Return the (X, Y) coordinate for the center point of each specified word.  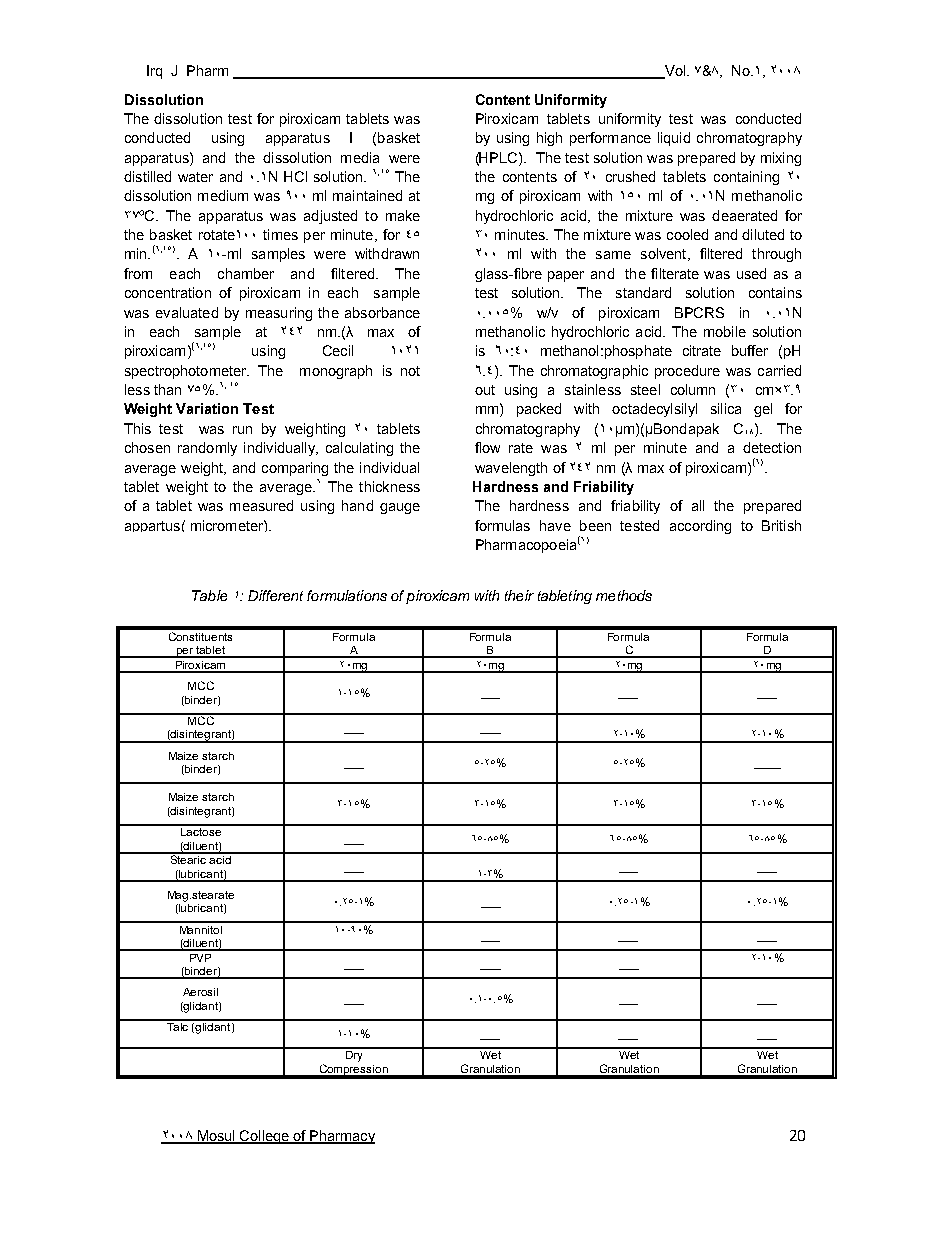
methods (624, 595)
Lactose (201, 830)
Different (275, 595)
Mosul (216, 1137)
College (264, 1137)
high (549, 139)
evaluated (187, 312)
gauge (400, 508)
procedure (687, 372)
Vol (673, 72)
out (485, 390)
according (700, 527)
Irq (154, 72)
